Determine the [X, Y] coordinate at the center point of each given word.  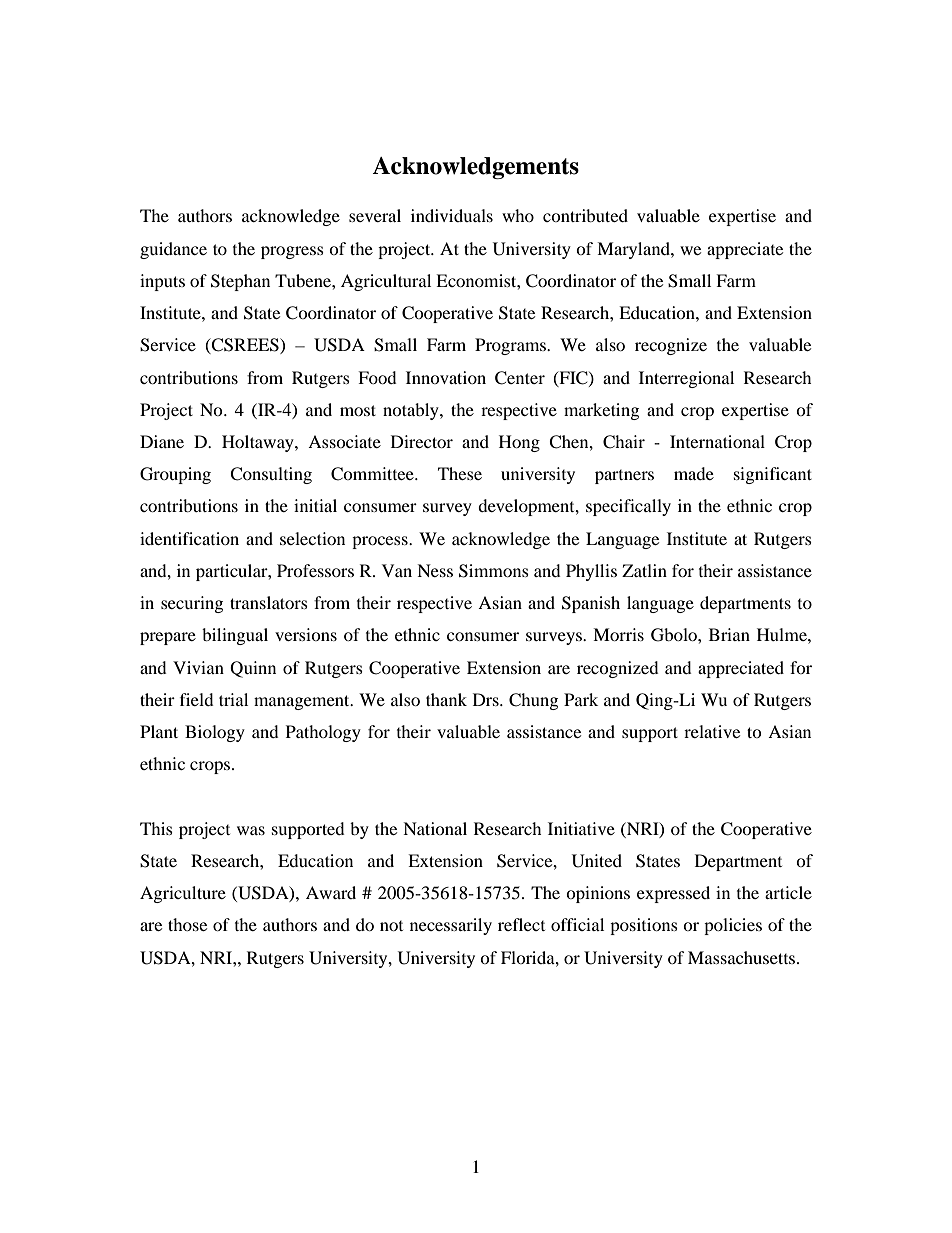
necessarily [451, 926]
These [460, 473]
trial [233, 699]
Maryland [634, 250]
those [187, 924]
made [694, 473]
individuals [452, 215]
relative [712, 731]
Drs [487, 699]
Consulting [271, 475]
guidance [173, 250]
